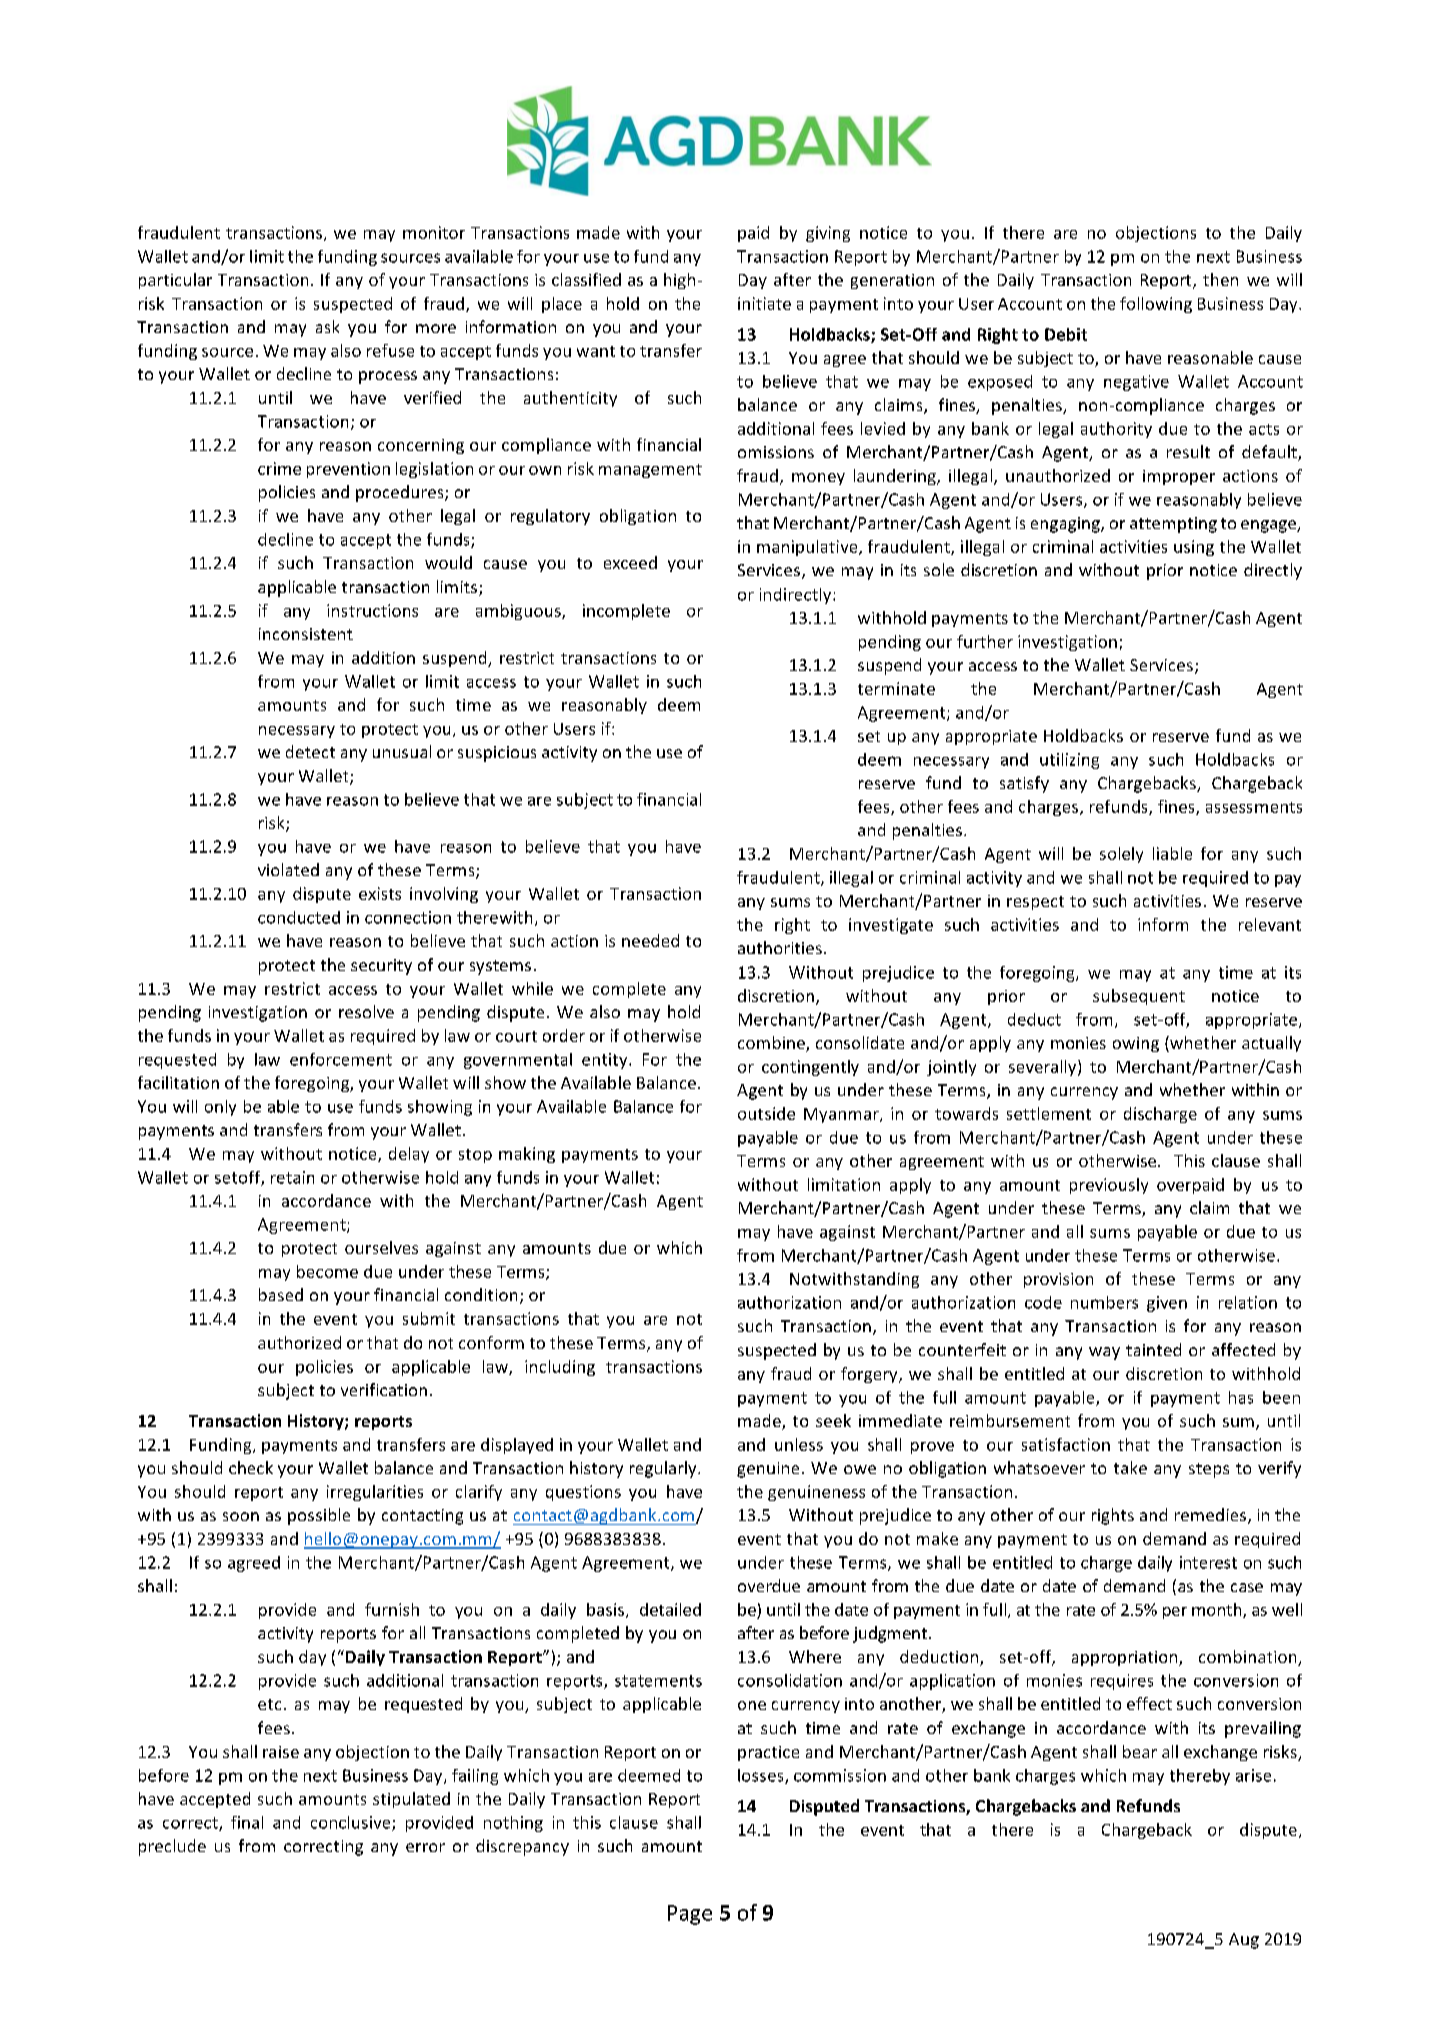  Describe the element at coordinates (352, 1823) in the screenshot. I see `conclusive` at that location.
